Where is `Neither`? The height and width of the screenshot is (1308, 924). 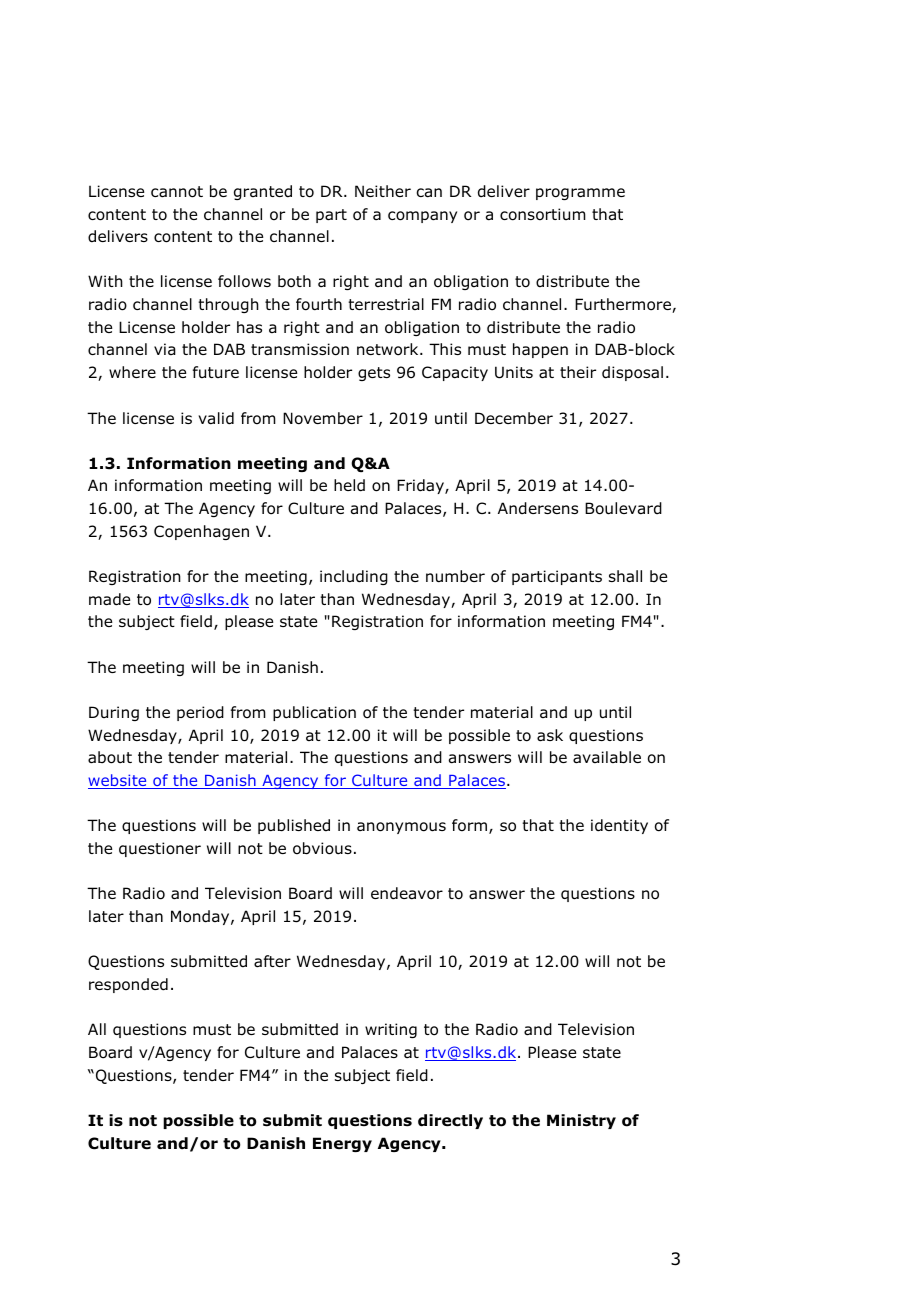 Neither is located at coordinates (383, 191).
